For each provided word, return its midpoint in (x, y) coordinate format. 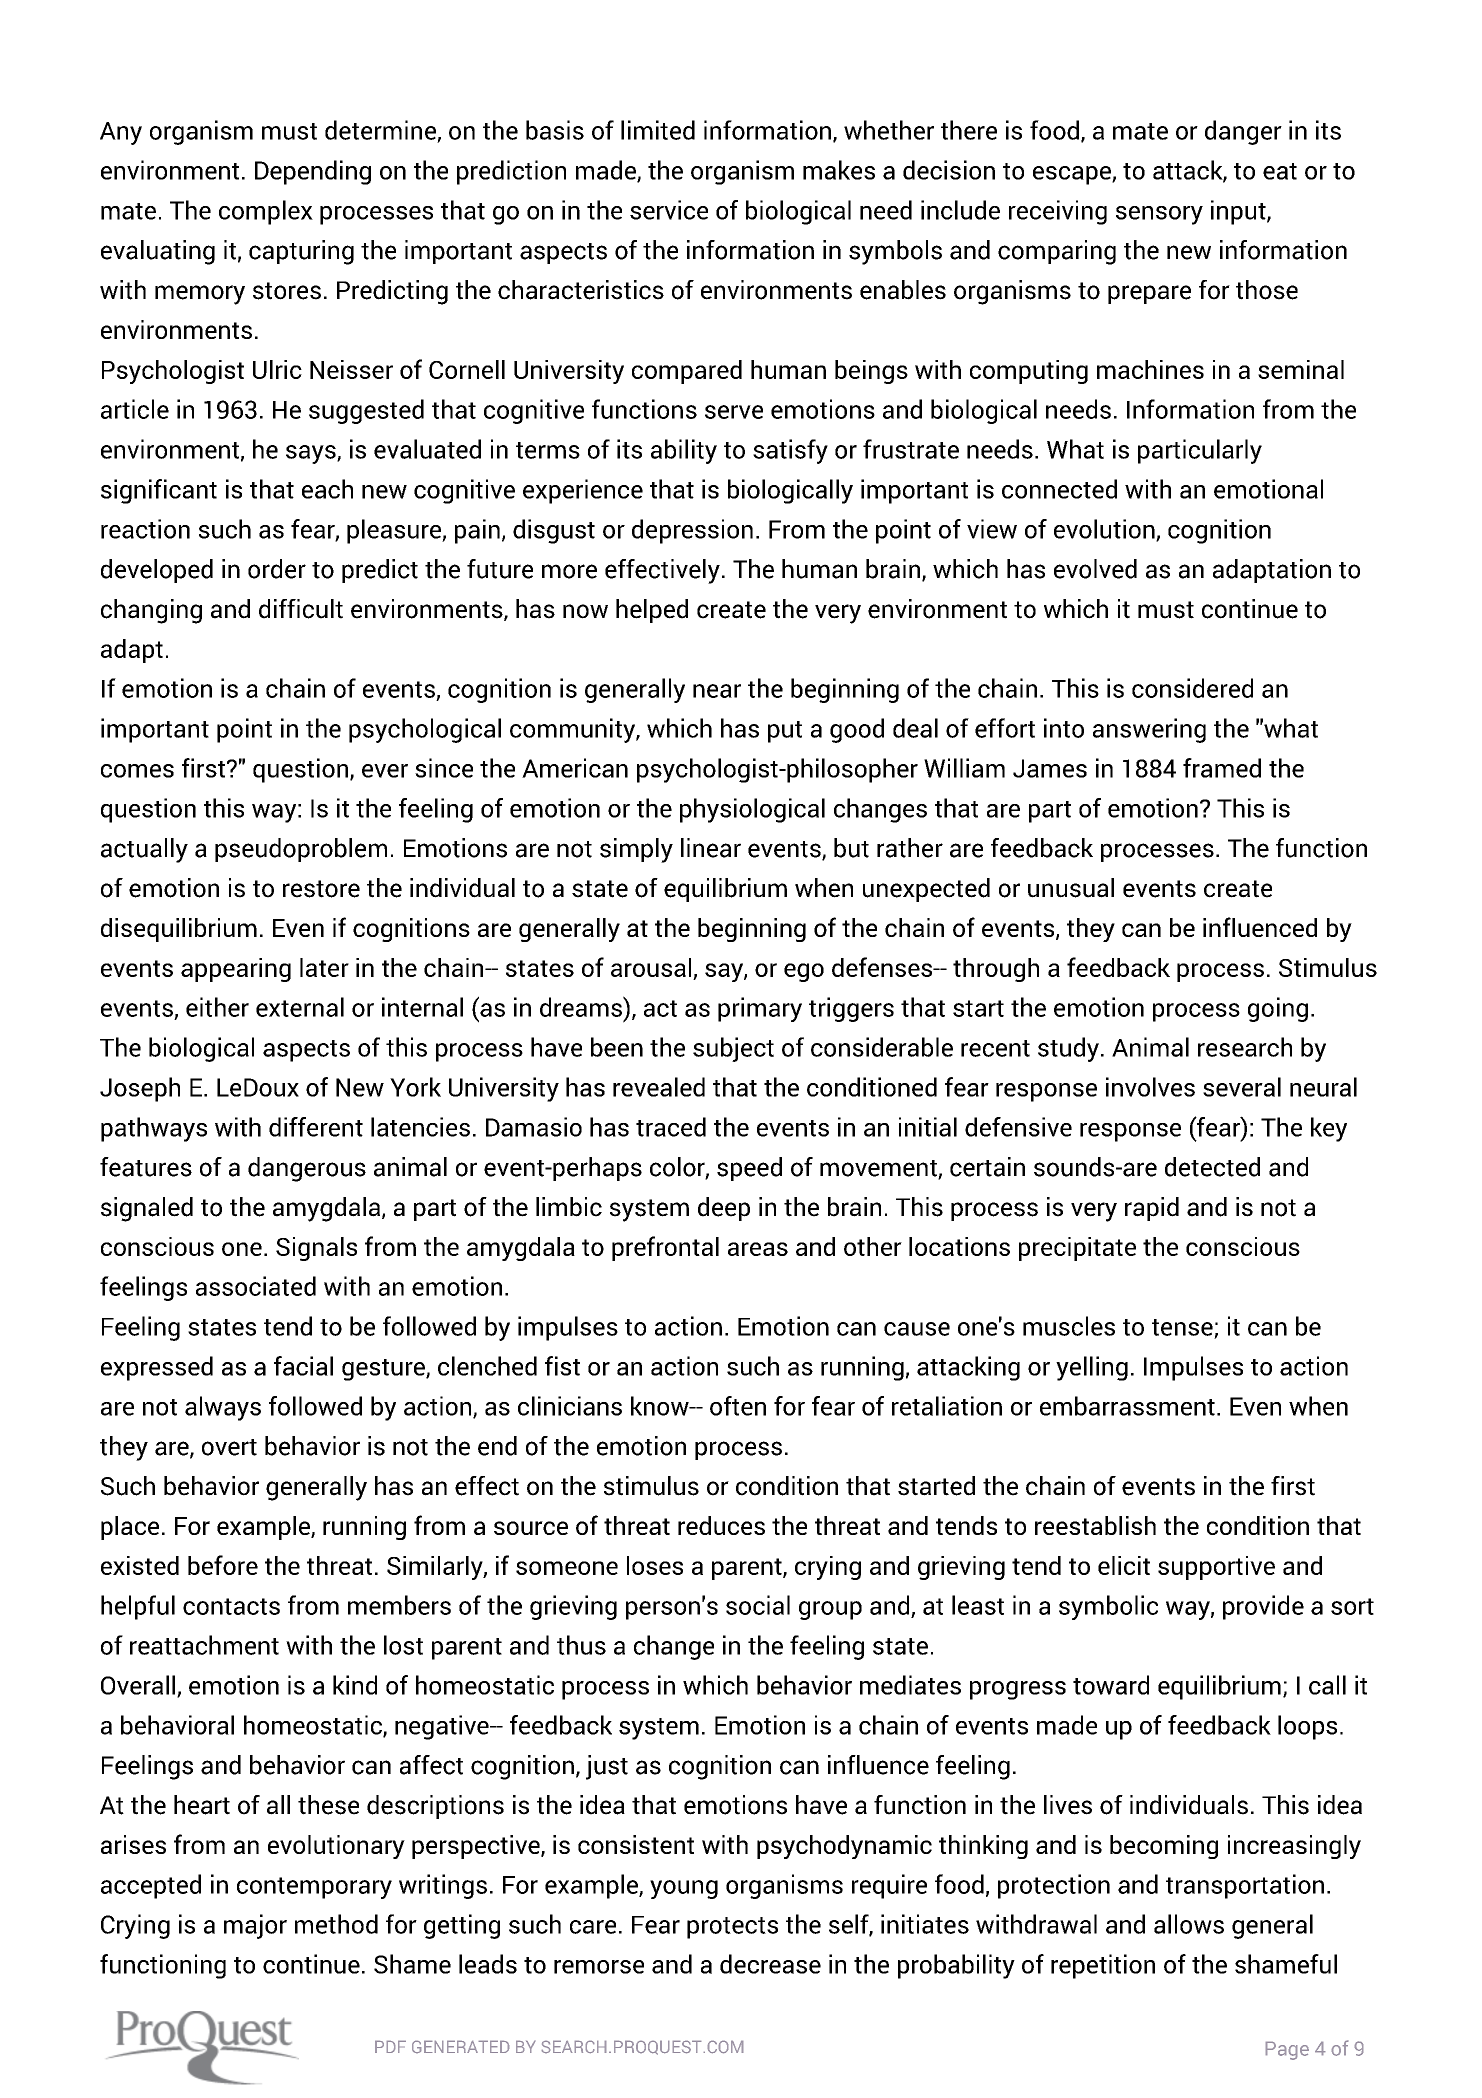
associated (256, 1286)
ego (804, 972)
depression (692, 531)
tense (1182, 1327)
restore (321, 889)
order (277, 569)
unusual (1071, 888)
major (255, 1926)
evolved (1095, 569)
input (1239, 212)
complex (266, 212)
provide (1263, 1607)
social (758, 1605)
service (669, 210)
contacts (231, 1606)
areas (758, 1249)
